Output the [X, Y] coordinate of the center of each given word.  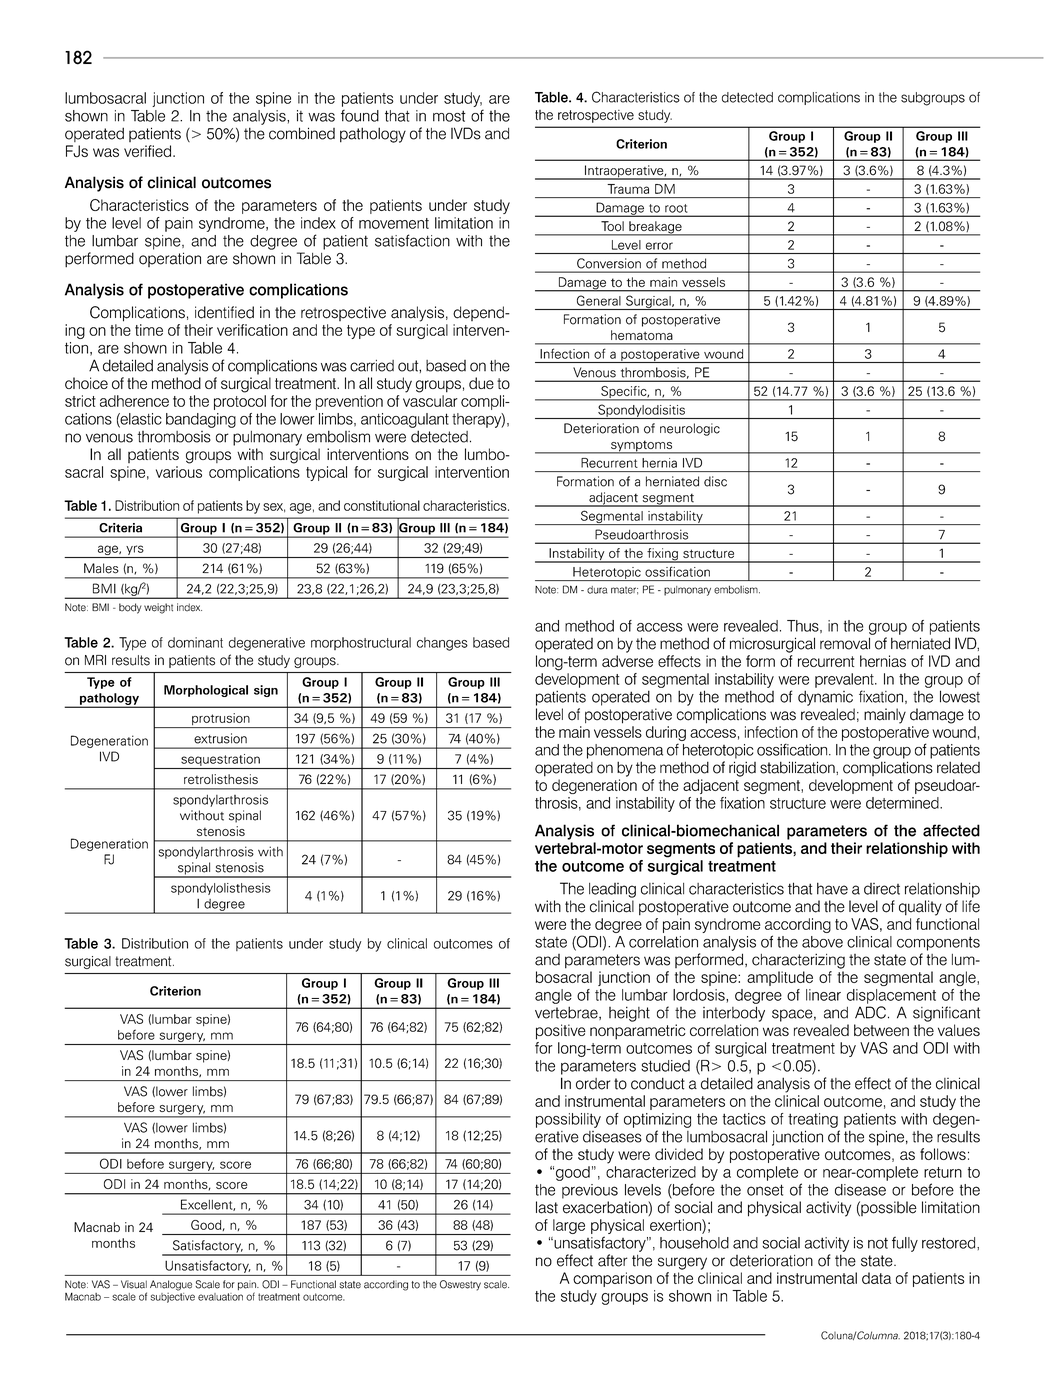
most [449, 116]
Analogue [171, 1285]
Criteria [121, 527]
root [676, 208]
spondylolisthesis [221, 889]
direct [882, 889]
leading [612, 890]
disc [715, 481]
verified [147, 151]
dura [597, 590]
